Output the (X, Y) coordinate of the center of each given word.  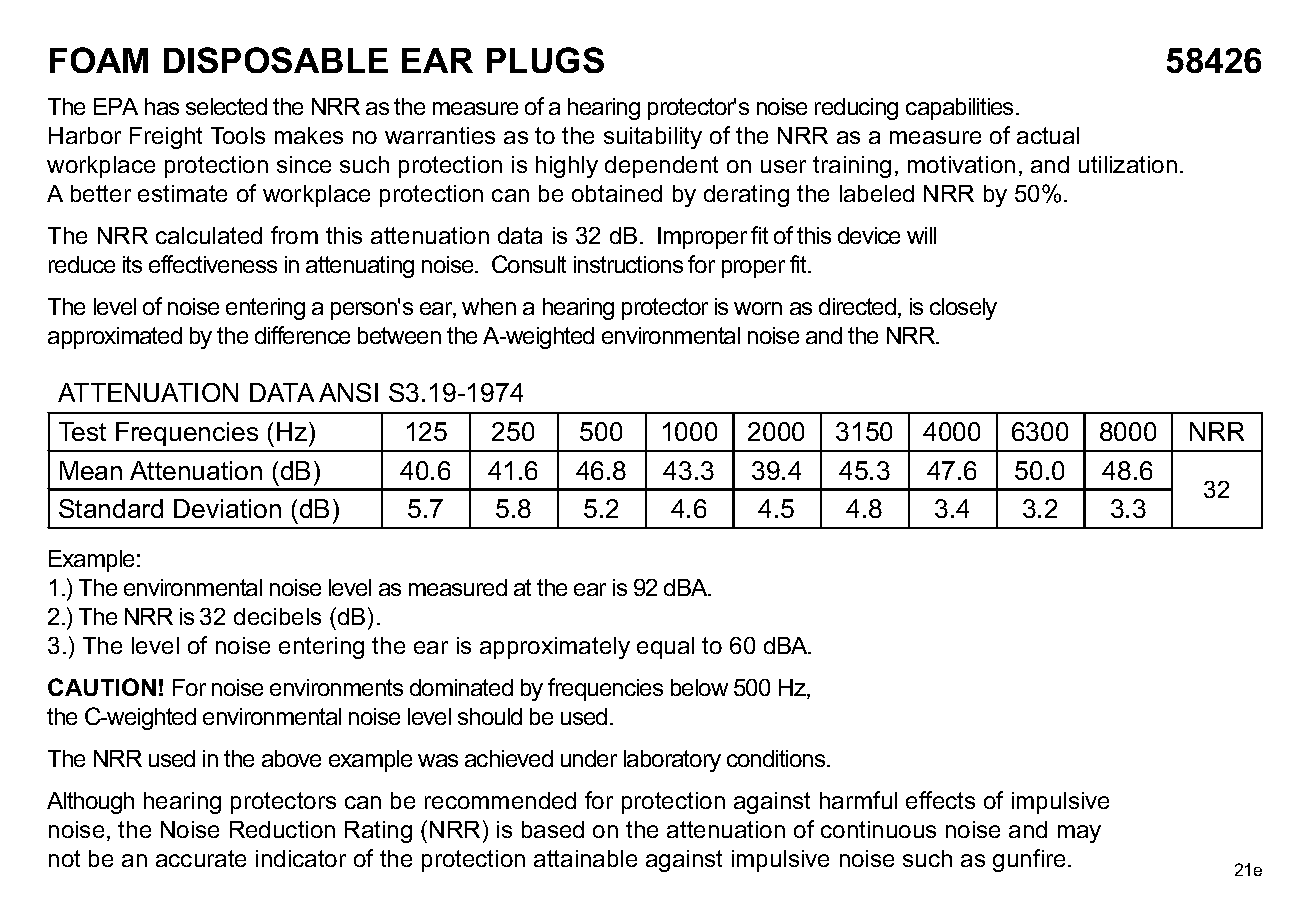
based (553, 829)
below (699, 687)
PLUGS (545, 60)
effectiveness (213, 264)
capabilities (961, 109)
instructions (628, 264)
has (162, 106)
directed (859, 308)
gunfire (1029, 860)
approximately (555, 648)
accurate (201, 858)
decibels (277, 616)
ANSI (348, 392)
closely (963, 309)
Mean (91, 470)
